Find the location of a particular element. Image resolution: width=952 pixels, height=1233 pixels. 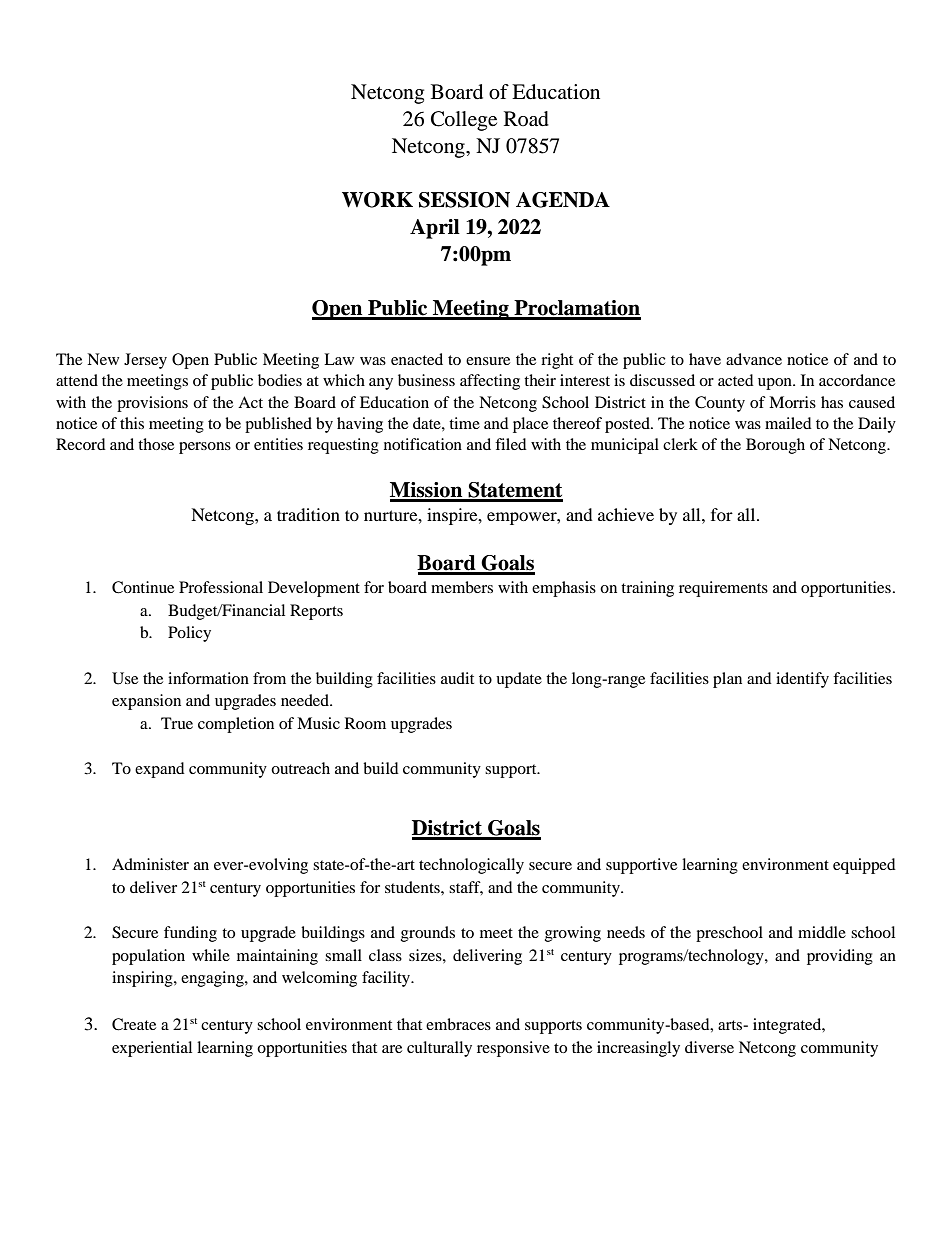

AGENDA is located at coordinates (563, 200).
